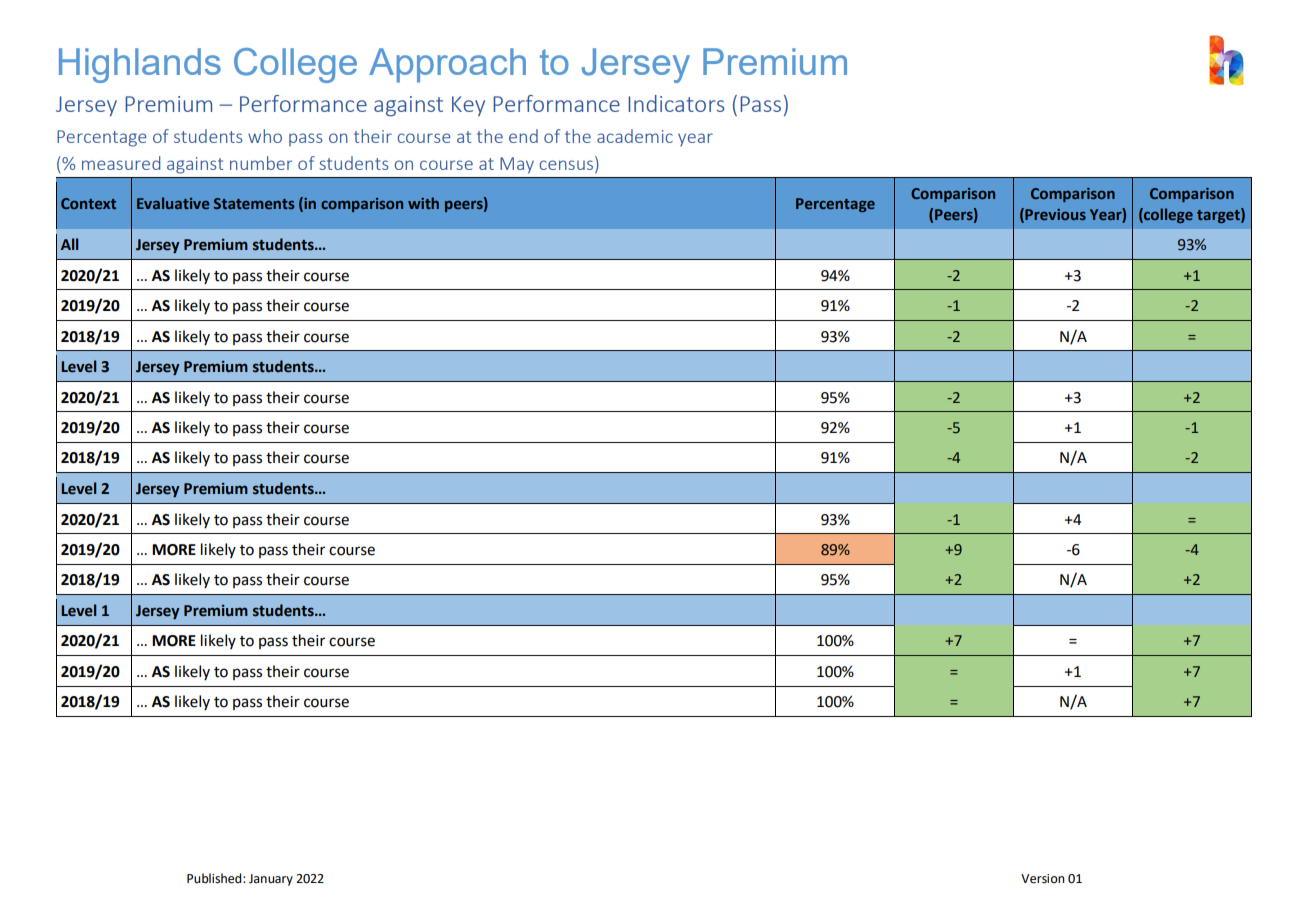  What do you see at coordinates (676, 103) in the screenshot?
I see `Indicators` at bounding box center [676, 103].
